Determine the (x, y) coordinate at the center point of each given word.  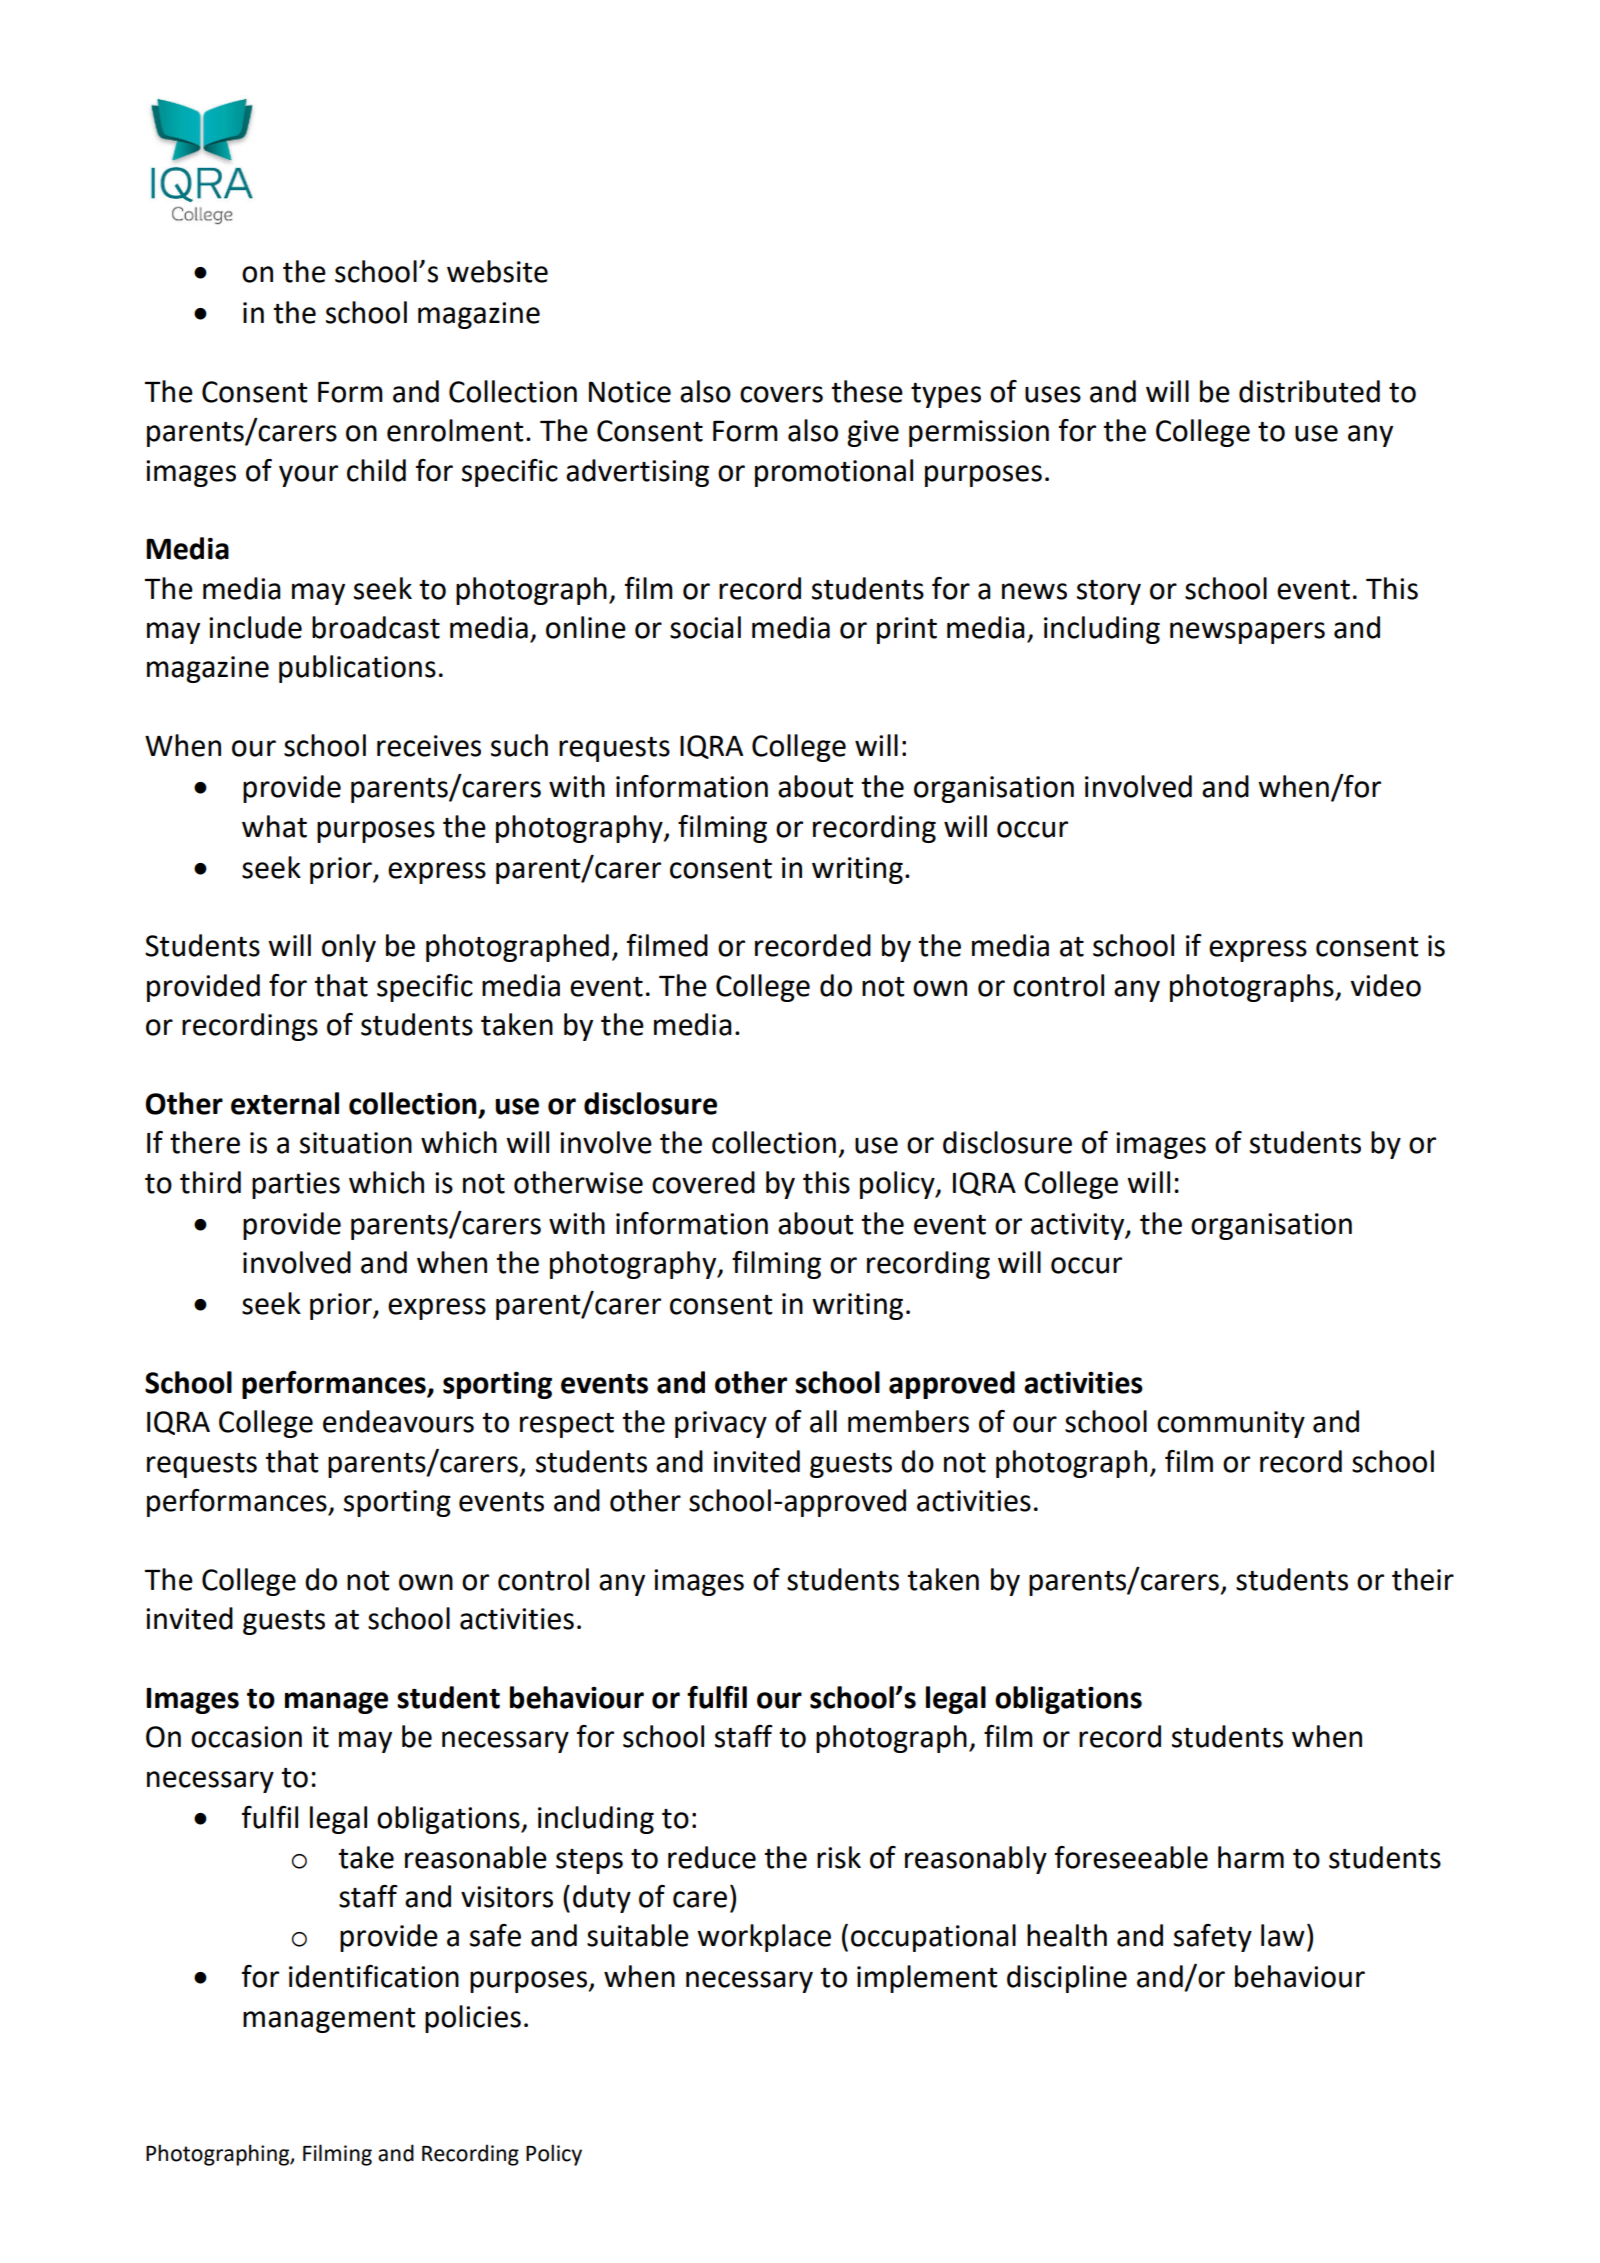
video (1386, 985)
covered (703, 1182)
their (1423, 1579)
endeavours (398, 1421)
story (1109, 592)
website (497, 271)
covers (781, 394)
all (823, 1421)
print (907, 630)
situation (356, 1143)
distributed (1309, 391)
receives (429, 746)
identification (374, 1976)
